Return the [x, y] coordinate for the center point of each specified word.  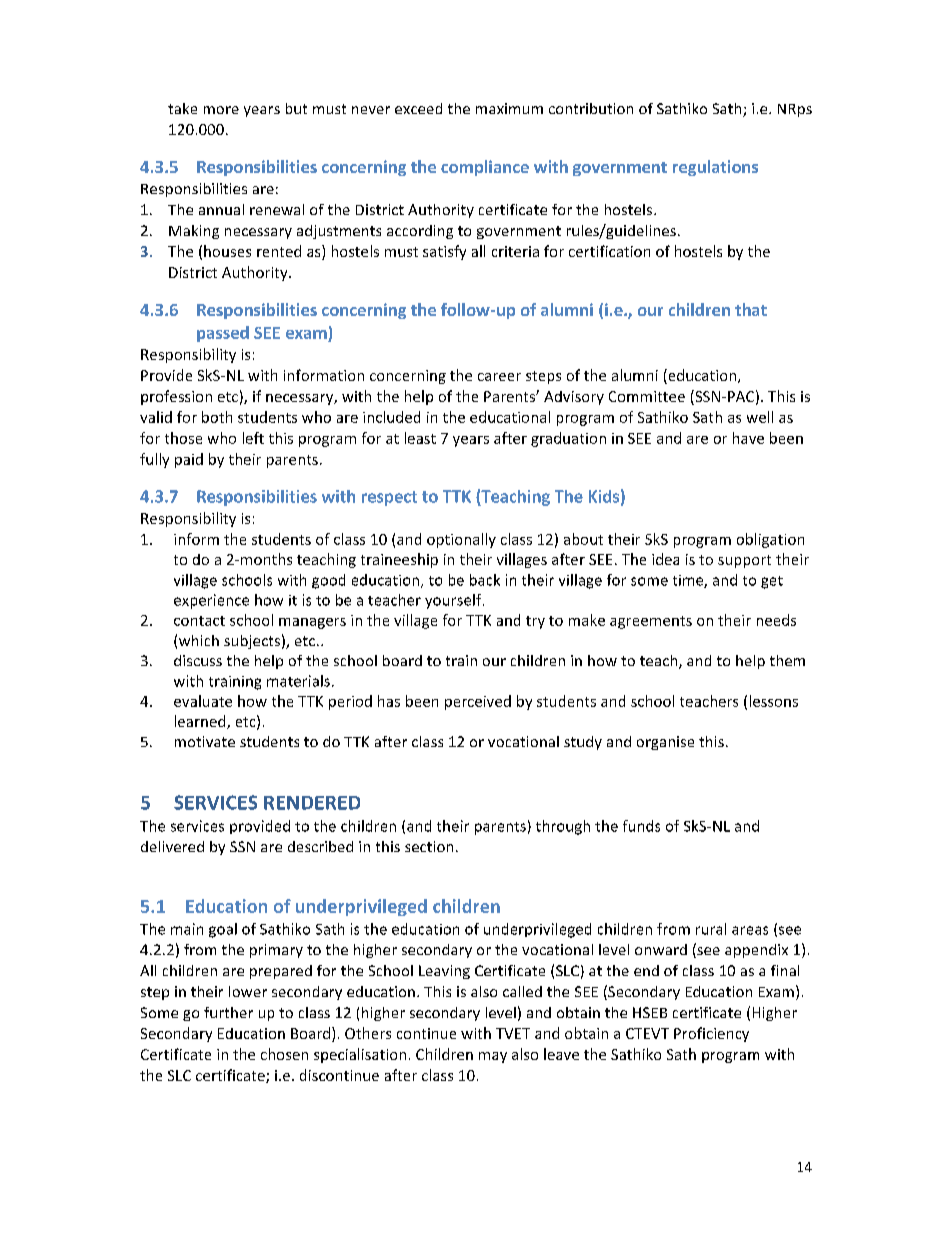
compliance [485, 168]
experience [211, 601]
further [228, 1012]
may [493, 1057]
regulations [715, 168]
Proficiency [711, 1034]
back [485, 580]
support [744, 561]
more [221, 110]
